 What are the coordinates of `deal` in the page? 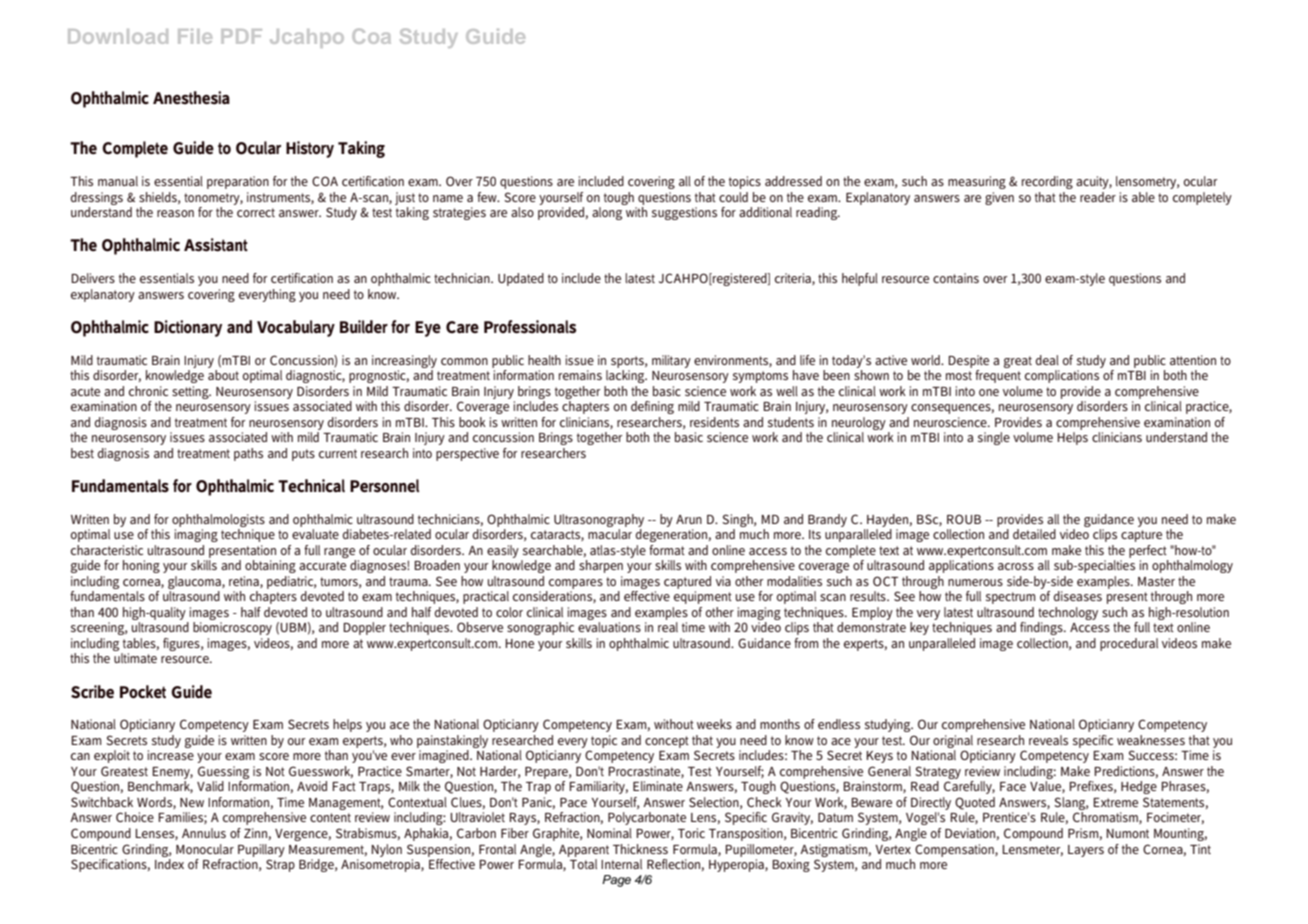 It's located at (1047, 360).
